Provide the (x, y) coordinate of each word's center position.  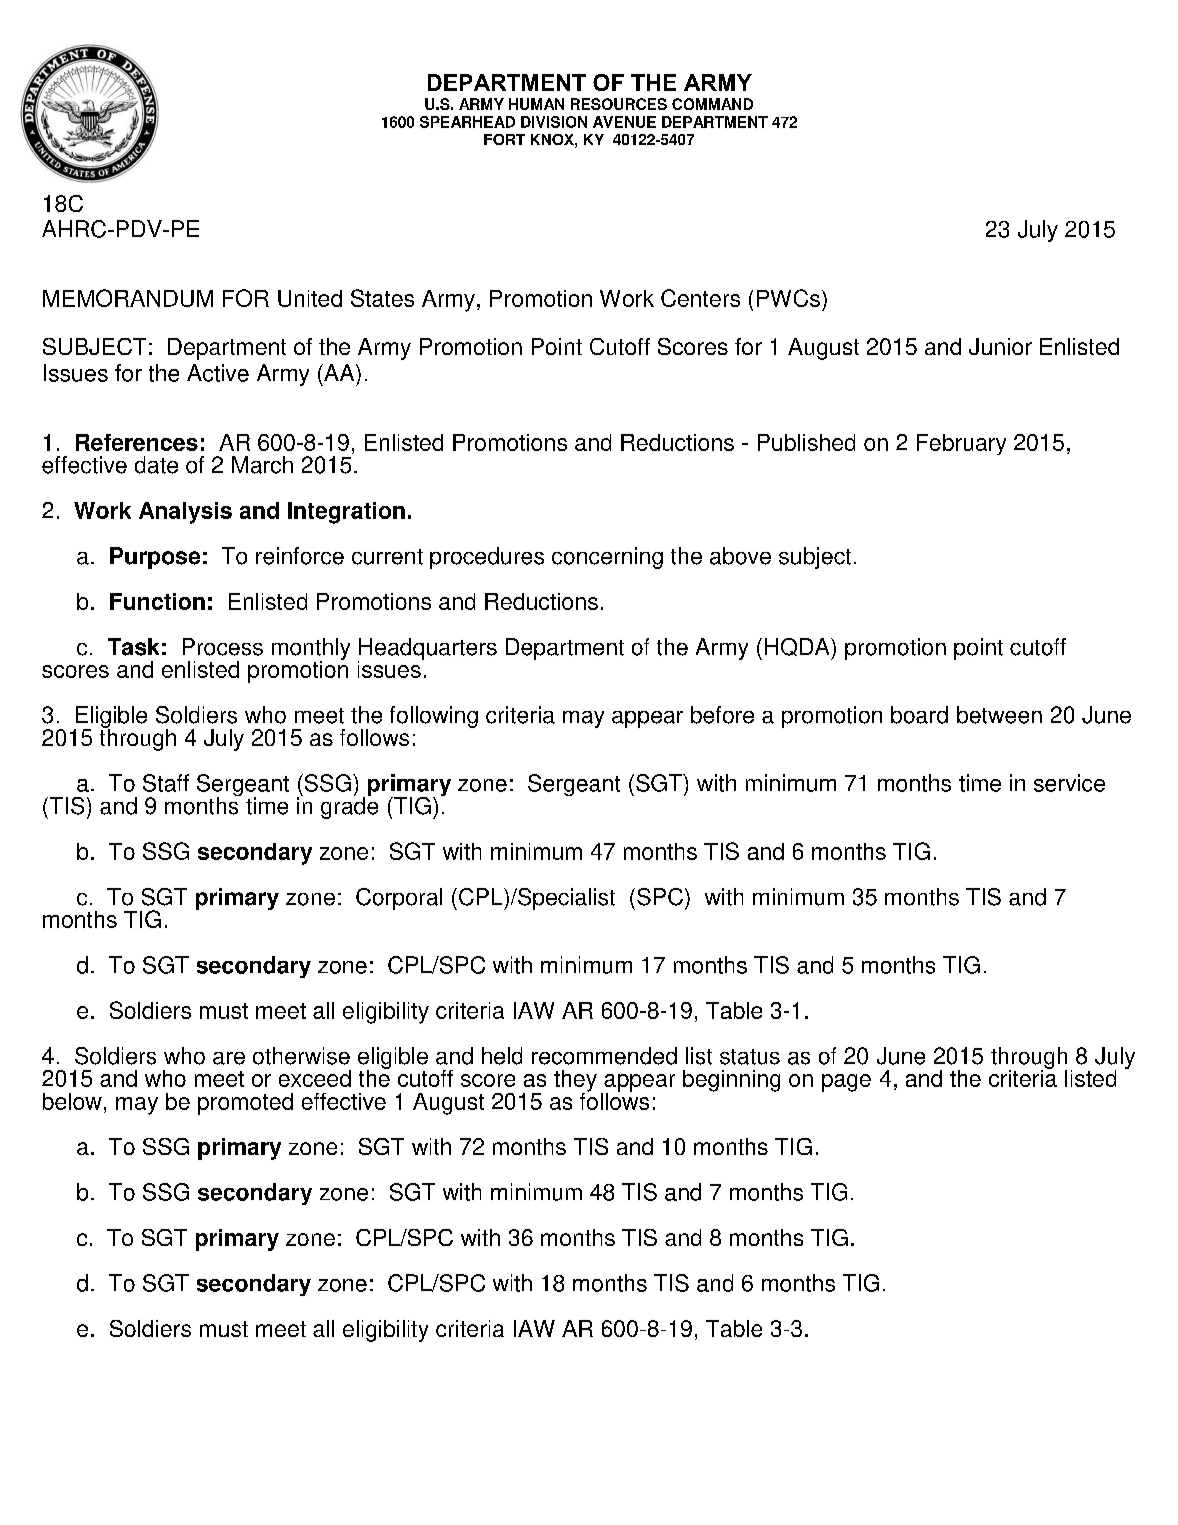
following (434, 717)
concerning (607, 558)
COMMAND (712, 104)
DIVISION (554, 122)
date (156, 465)
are (229, 1058)
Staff (166, 783)
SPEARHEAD (467, 122)
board (919, 715)
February (961, 444)
